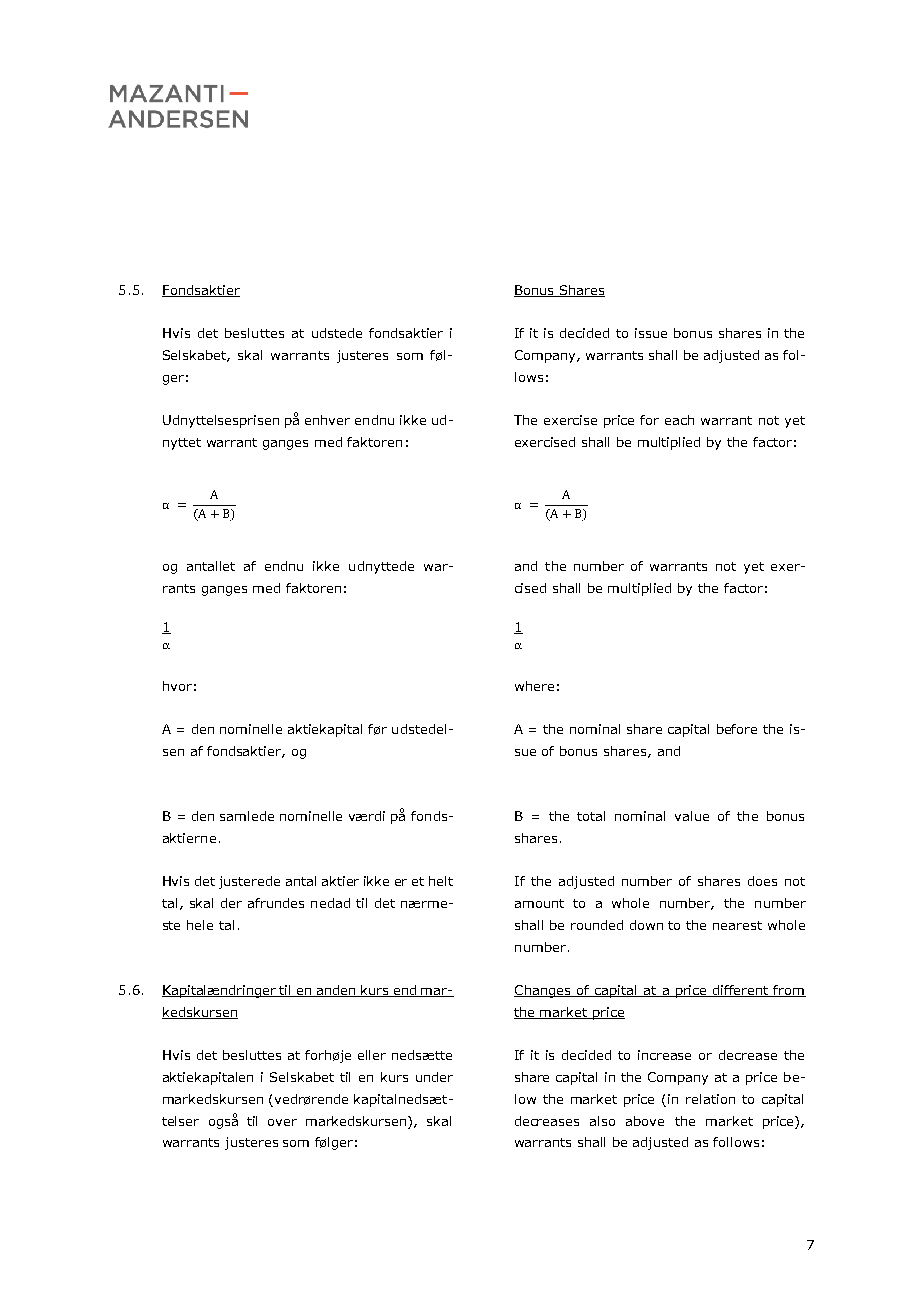 The height and width of the screenshot is (1308, 924). Describe the element at coordinates (692, 816) in the screenshot. I see `value` at that location.
